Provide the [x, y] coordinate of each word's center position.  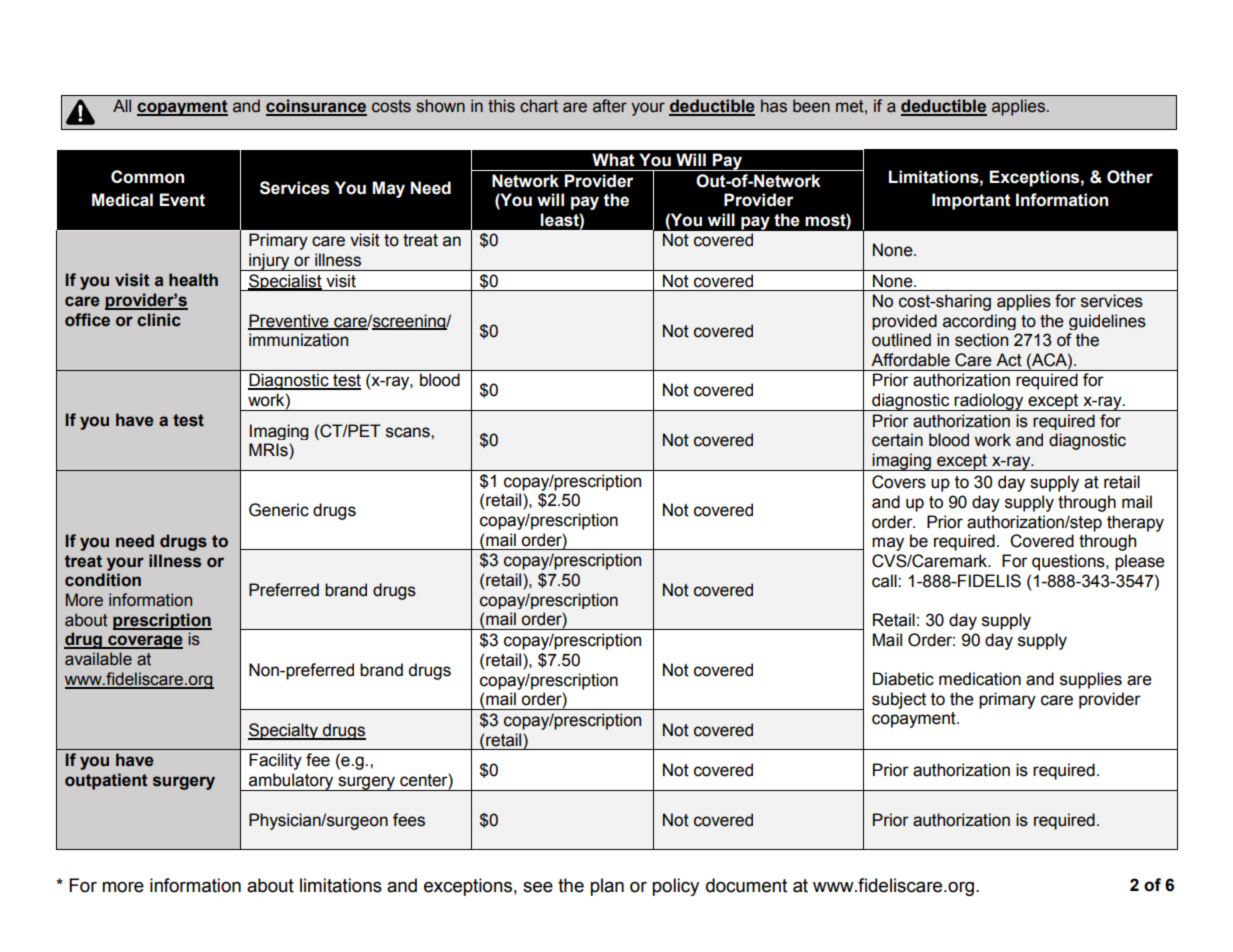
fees [409, 820]
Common [147, 177]
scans [409, 432]
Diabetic [903, 679]
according [979, 322]
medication [980, 679]
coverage [144, 642]
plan [607, 887]
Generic [279, 510]
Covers [899, 482]
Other [1130, 177]
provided [904, 322]
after [610, 106]
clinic [159, 320]
